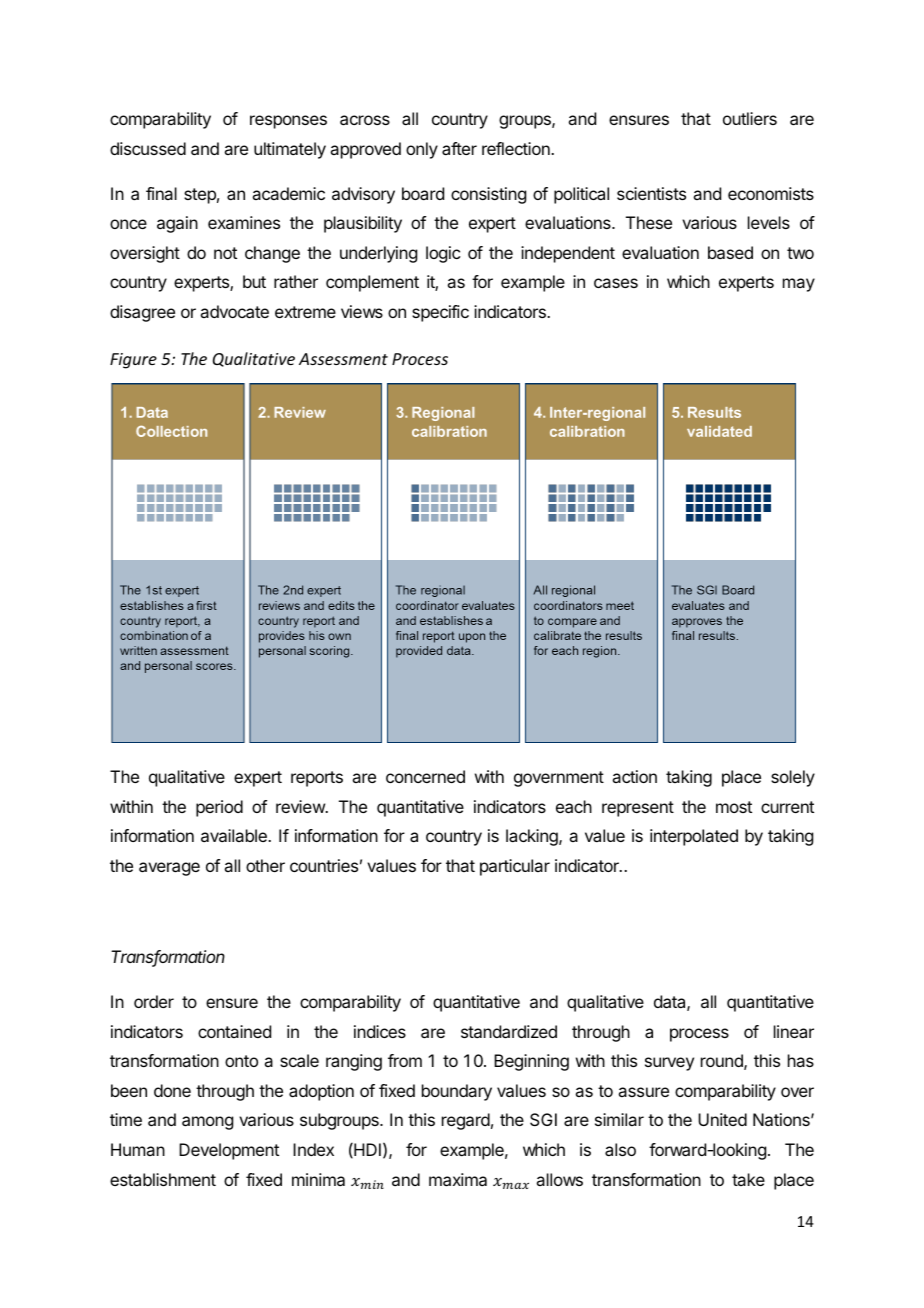 The image size is (924, 1308). Describe the element at coordinates (515, 867) in the page. I see `particular` at that location.
